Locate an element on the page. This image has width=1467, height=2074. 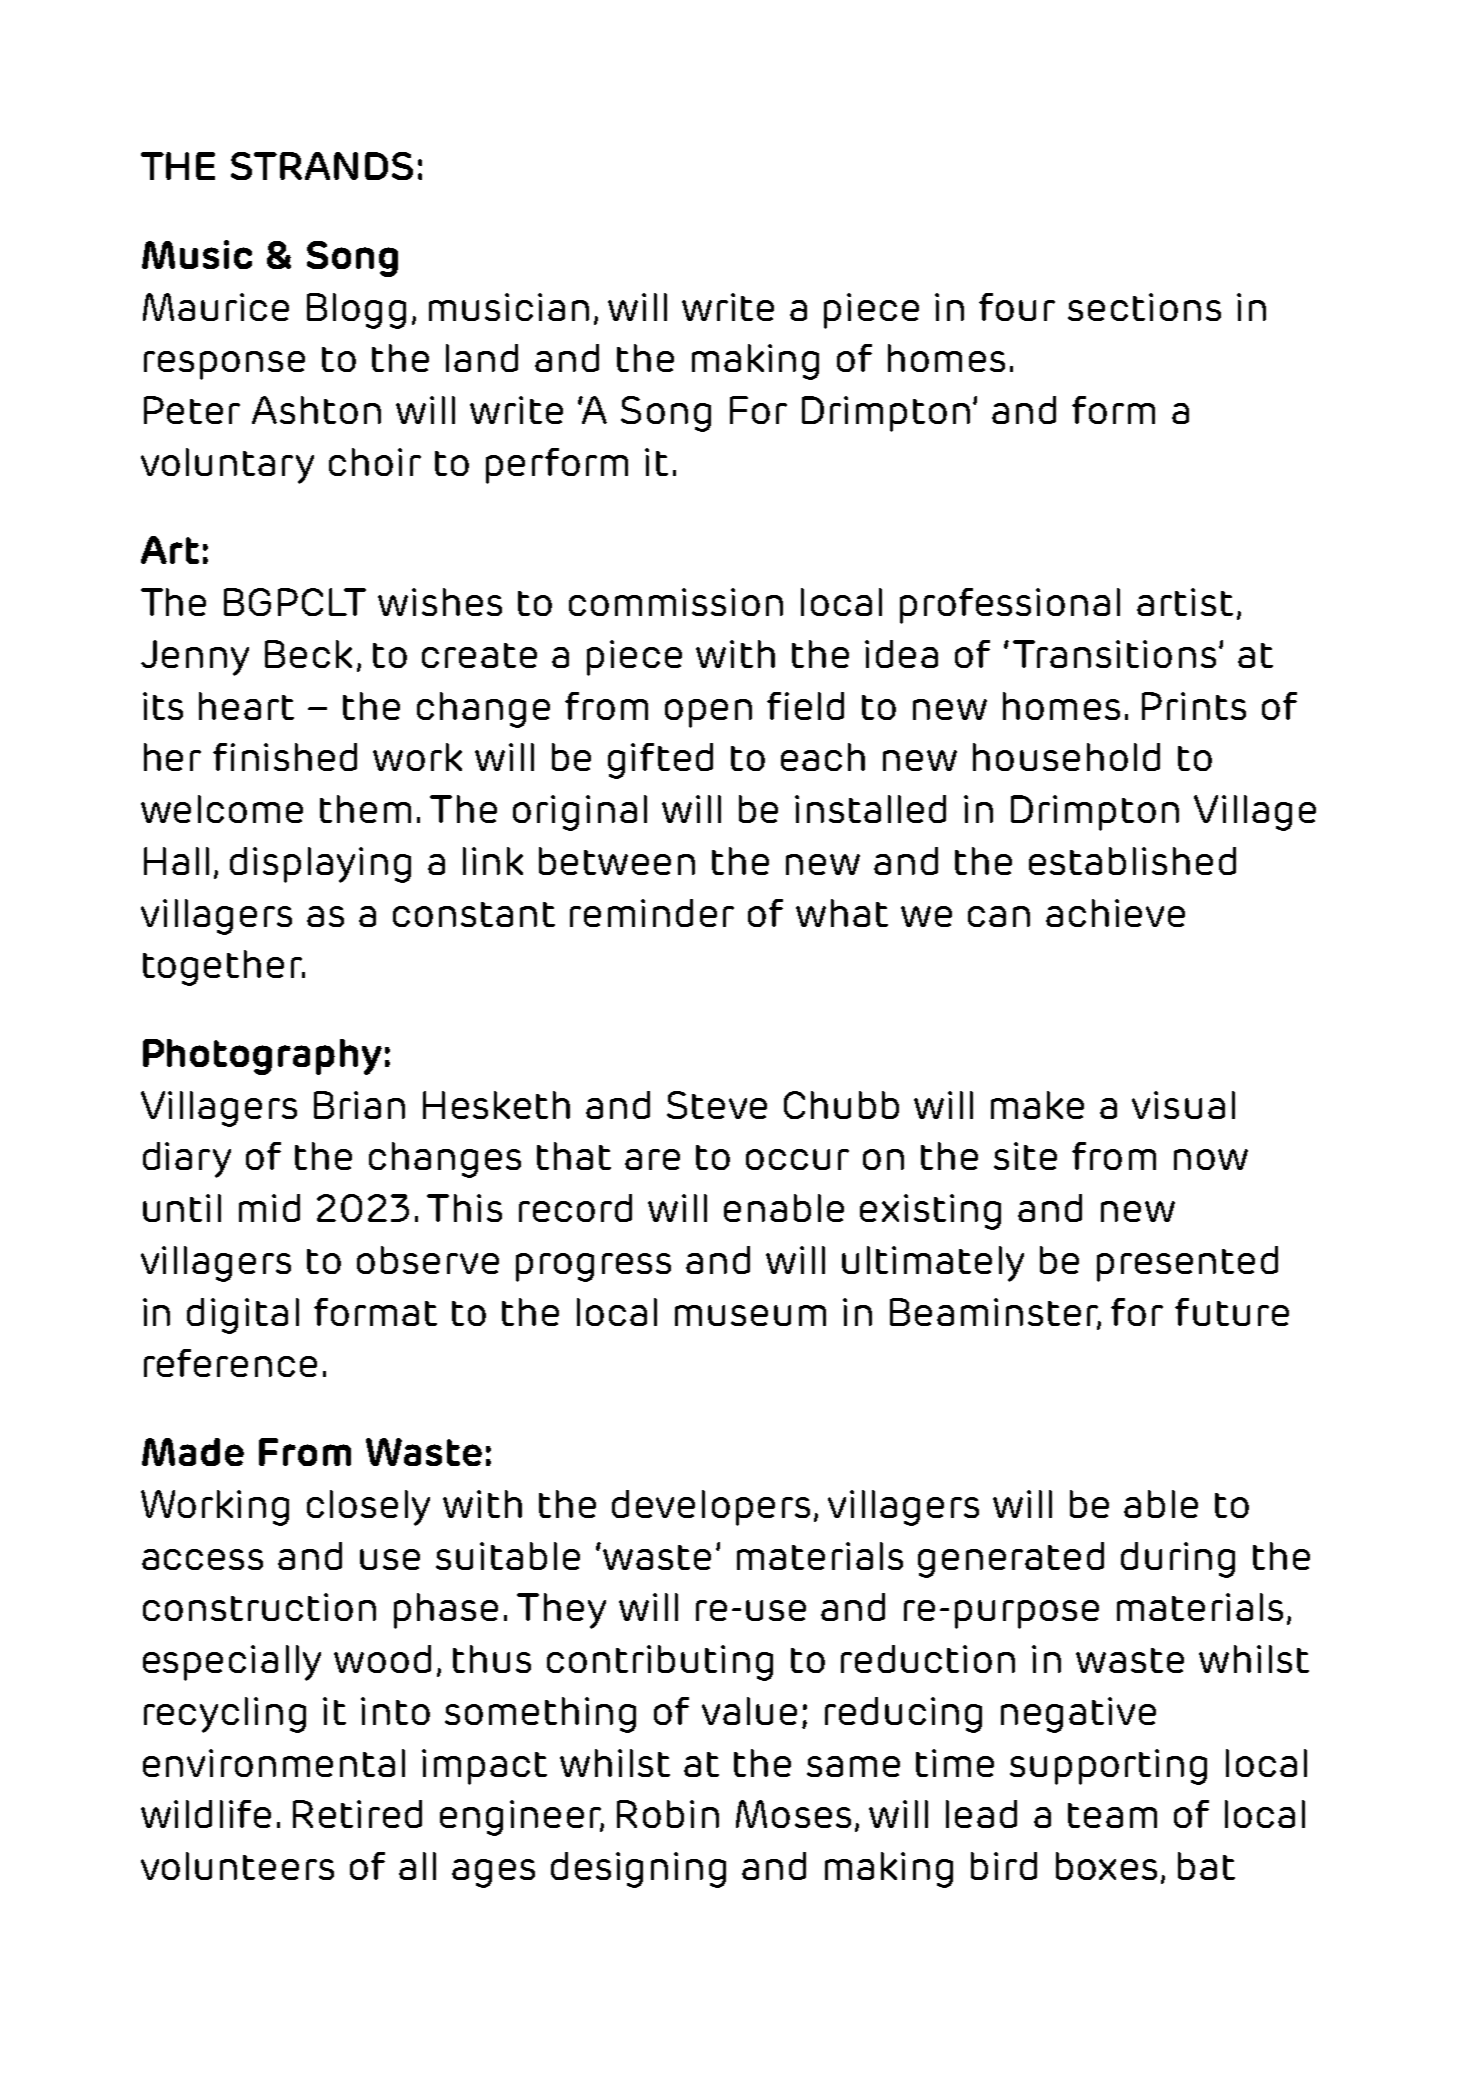
artist is located at coordinates (1185, 602).
